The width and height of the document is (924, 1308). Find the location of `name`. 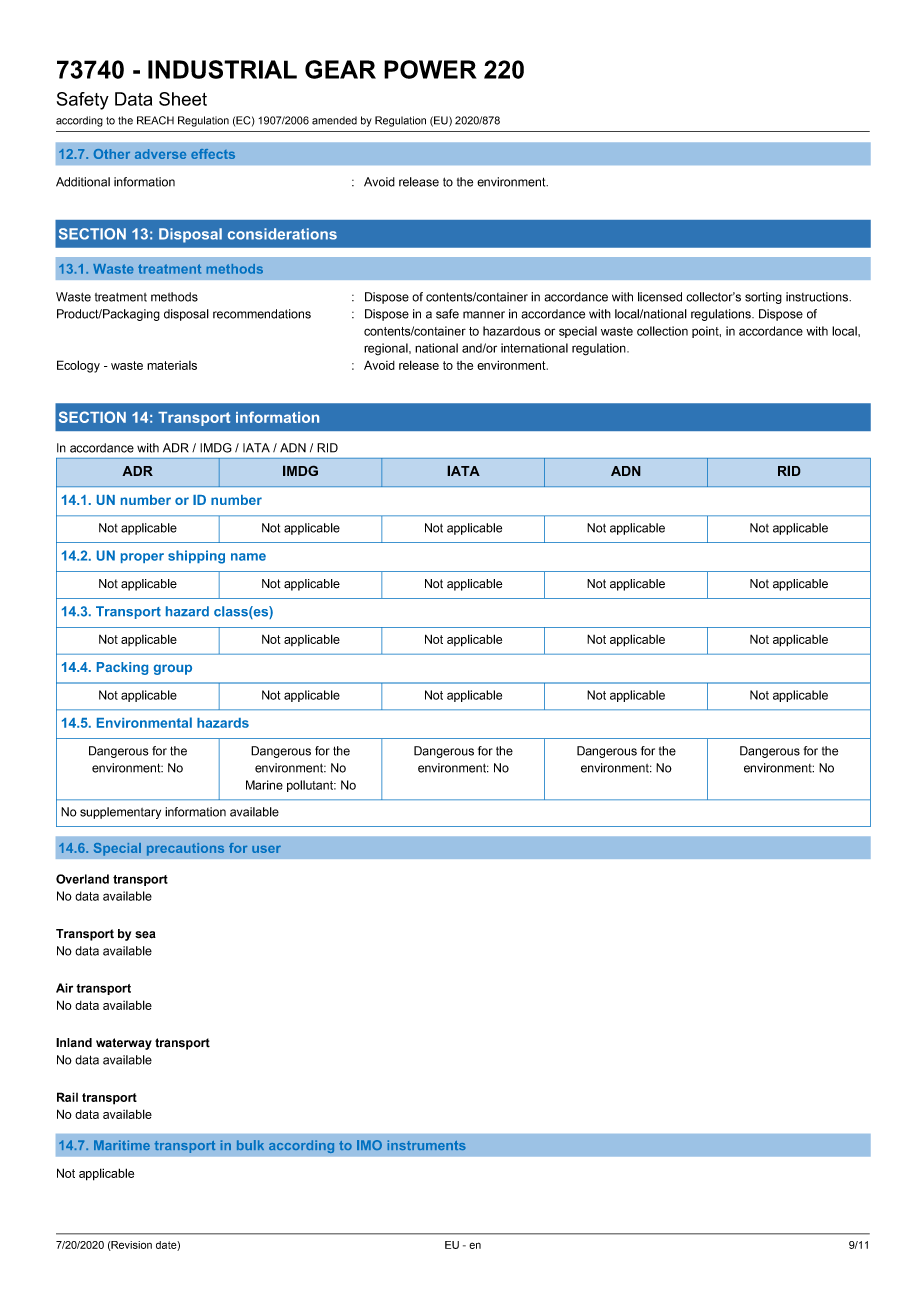

name is located at coordinates (248, 557).
